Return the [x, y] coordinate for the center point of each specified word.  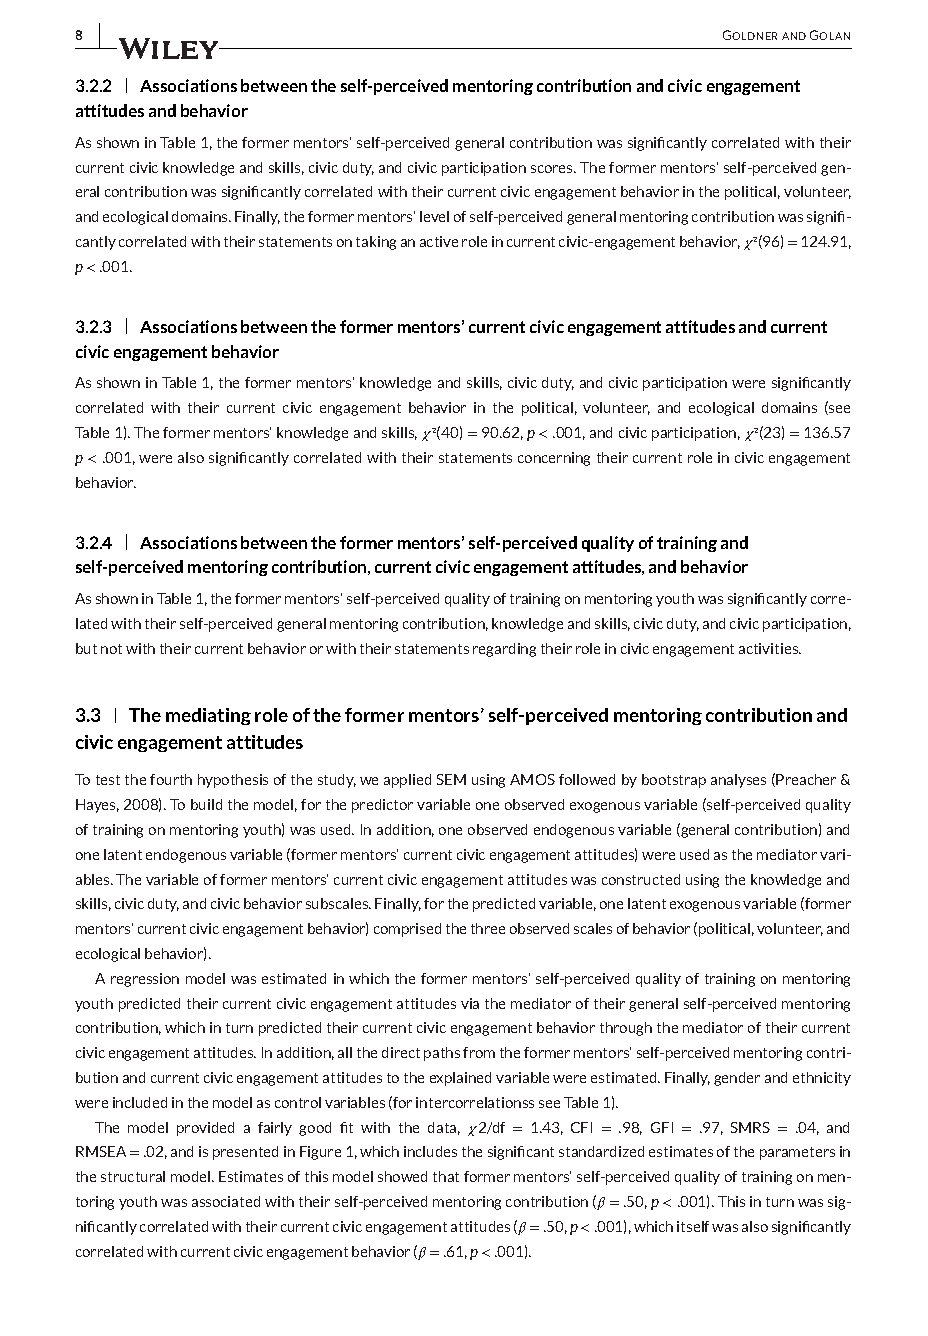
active [439, 241]
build [206, 804]
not [111, 649]
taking [376, 243]
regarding [504, 650]
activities [770, 648]
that [446, 1176]
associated [226, 1201]
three [488, 928]
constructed [641, 879]
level [434, 216]
